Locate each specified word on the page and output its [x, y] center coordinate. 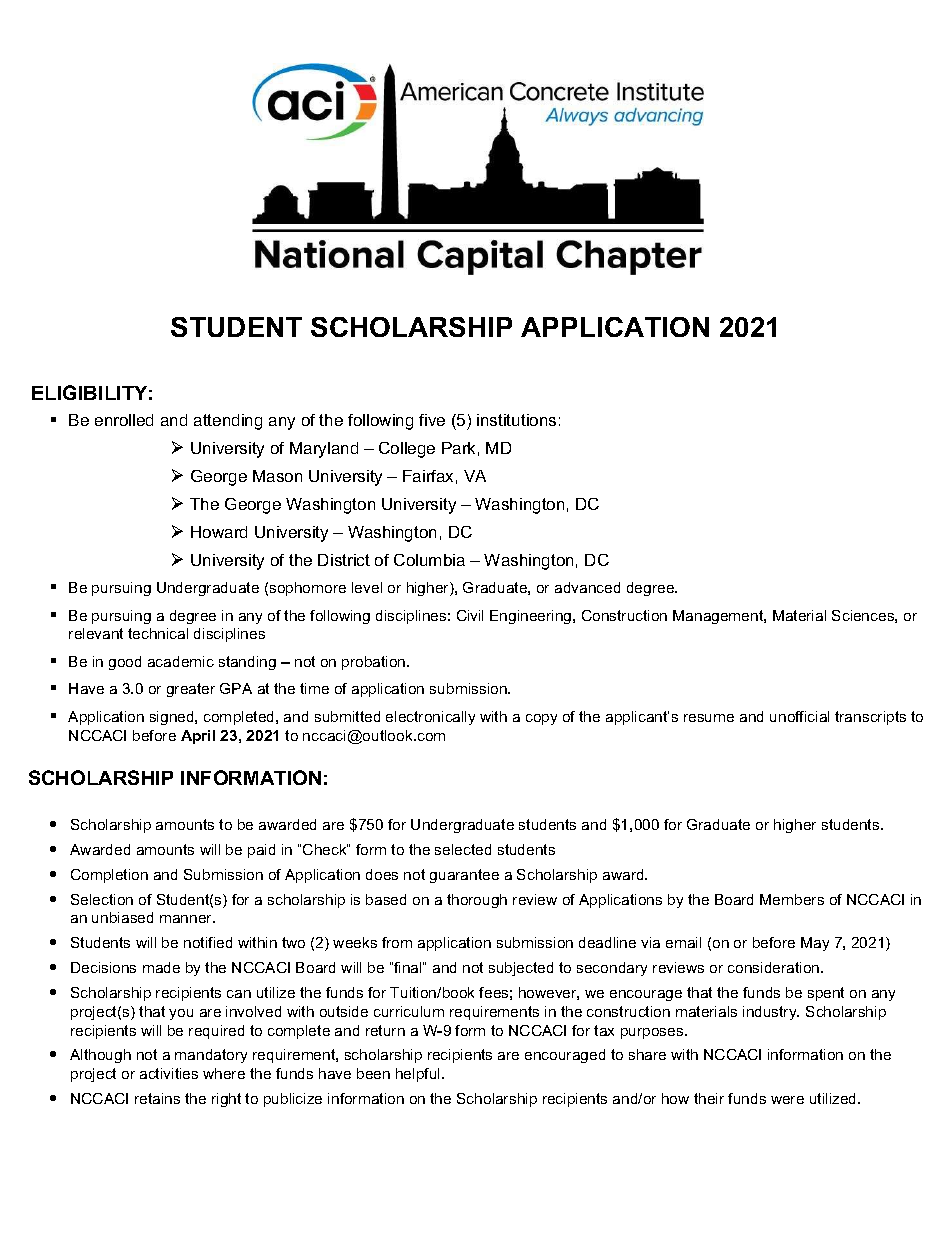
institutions [516, 420]
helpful [419, 1075]
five [432, 420]
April [198, 737]
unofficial [799, 716]
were [787, 1100]
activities [169, 1073]
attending [228, 422]
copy [541, 719]
